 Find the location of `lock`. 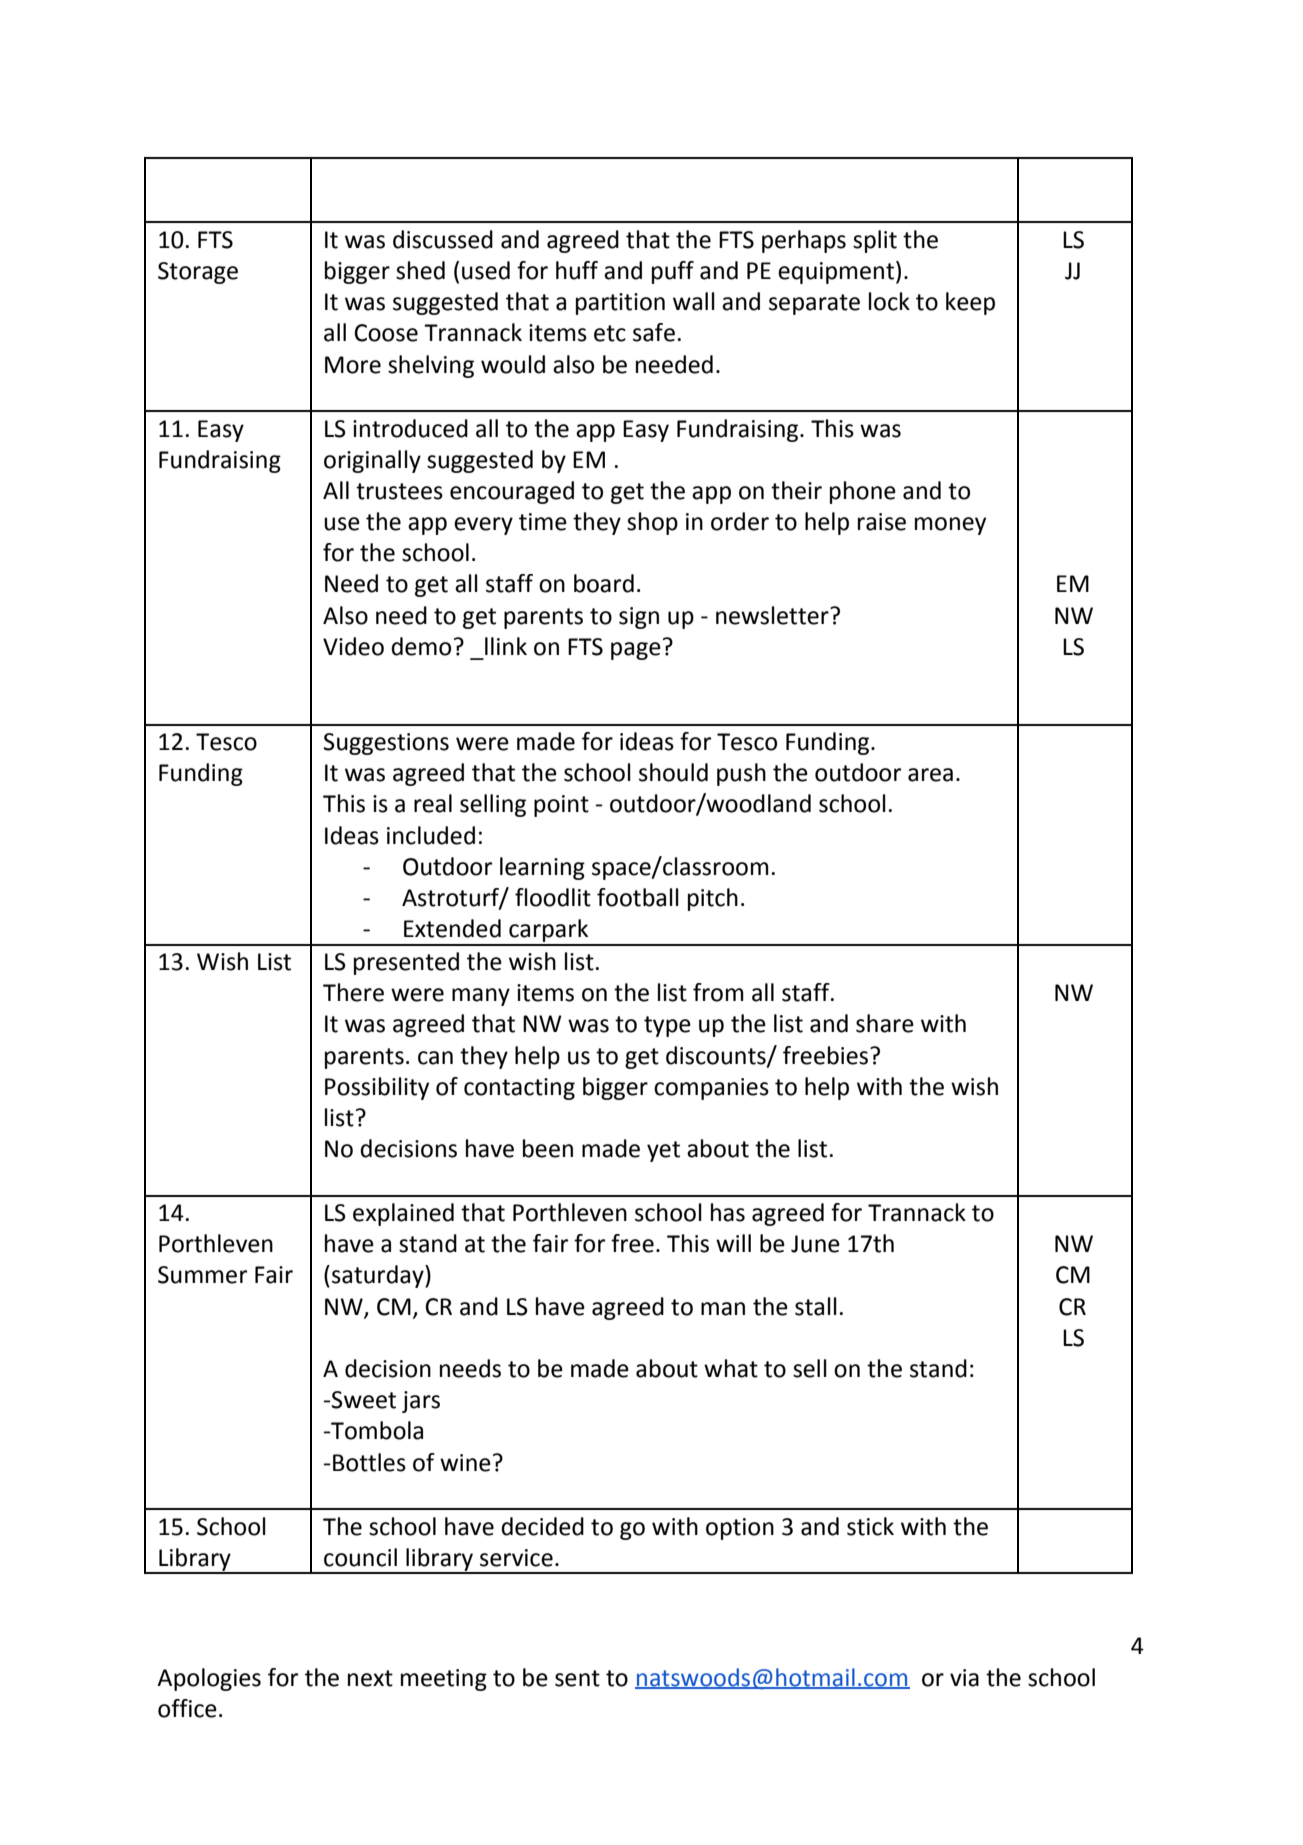

lock is located at coordinates (889, 301).
